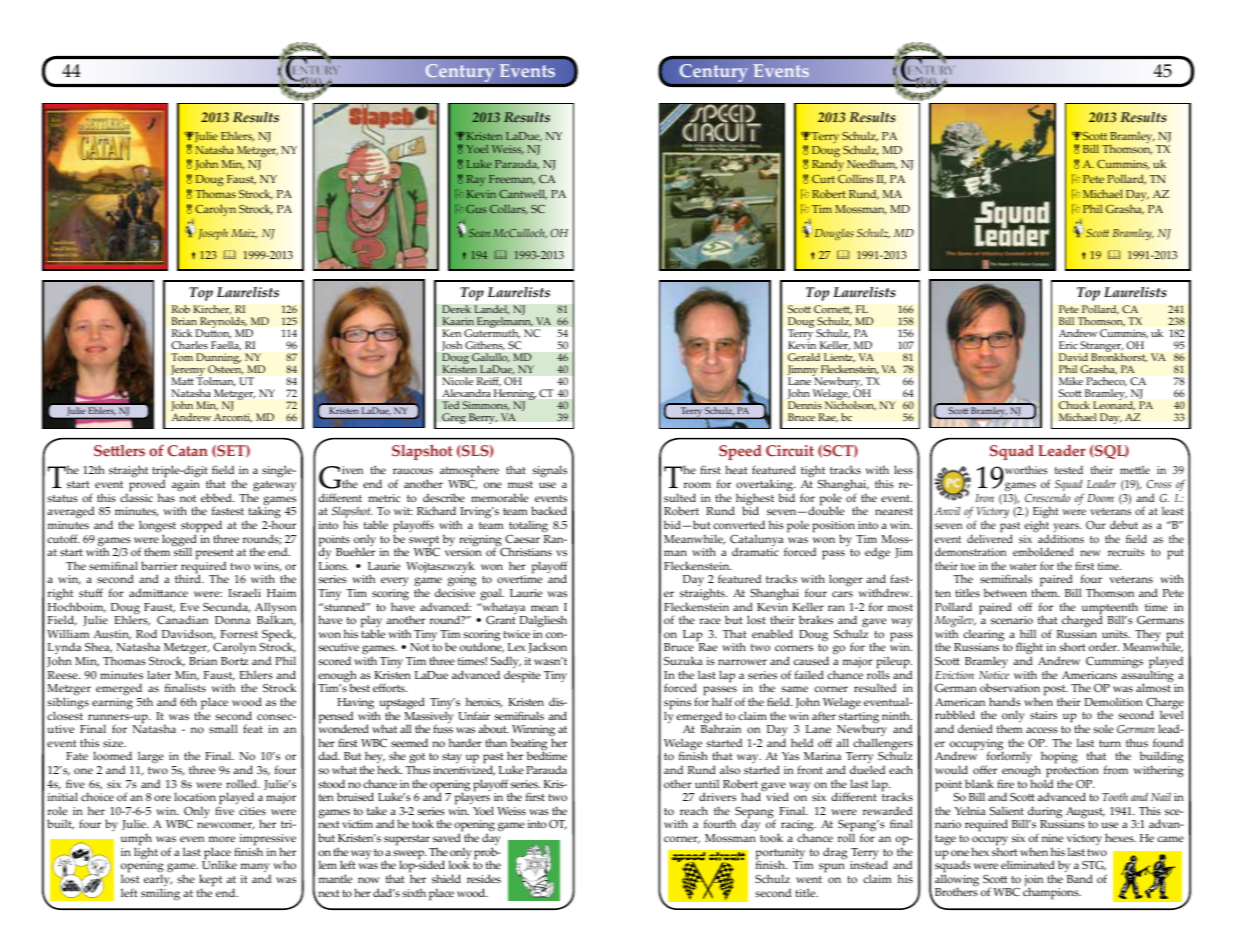 This screenshot has width=1233, height=952. Describe the element at coordinates (872, 165) in the screenshot. I see `Needham` at that location.
